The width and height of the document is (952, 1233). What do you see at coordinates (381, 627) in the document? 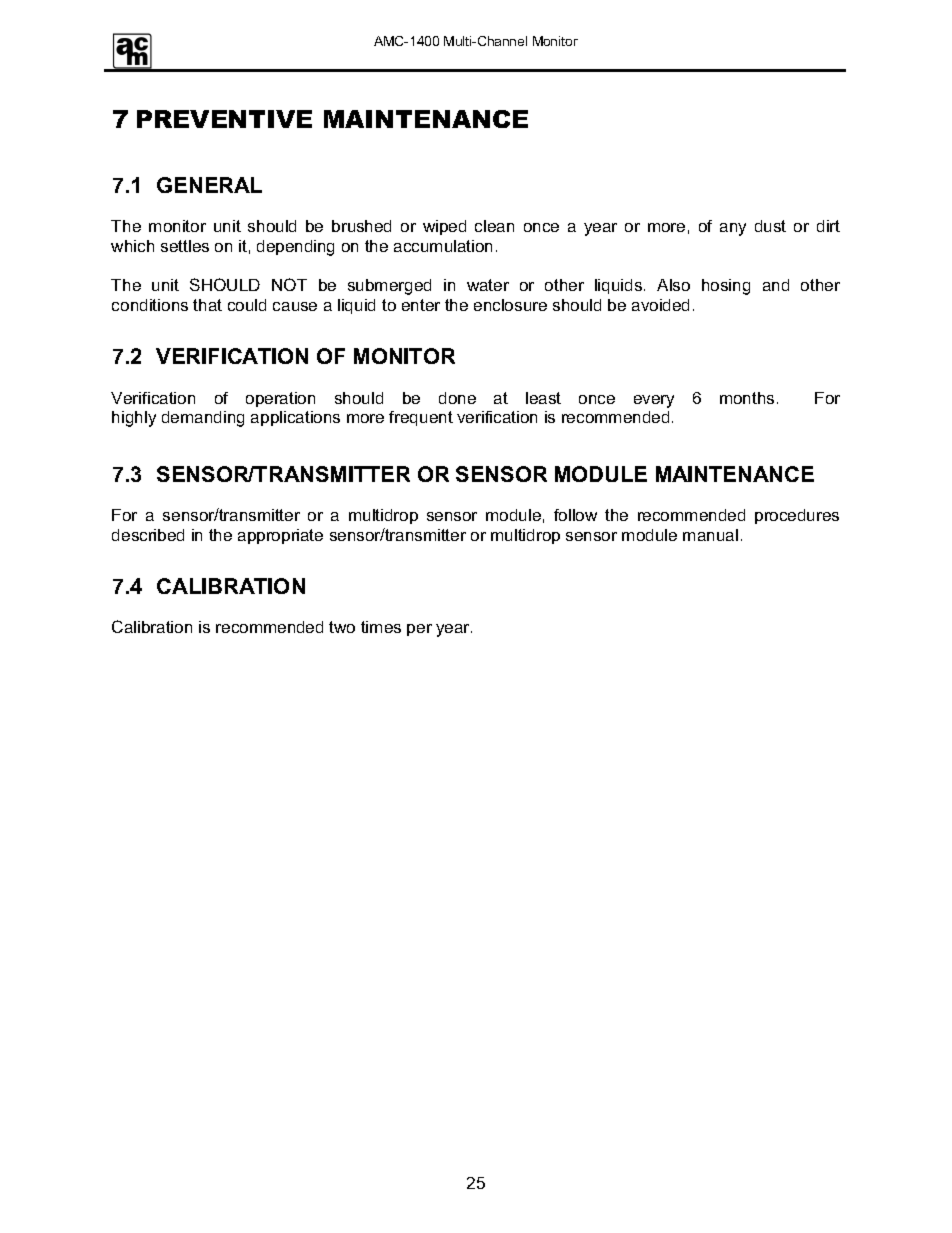
I see `times` at bounding box center [381, 627].
